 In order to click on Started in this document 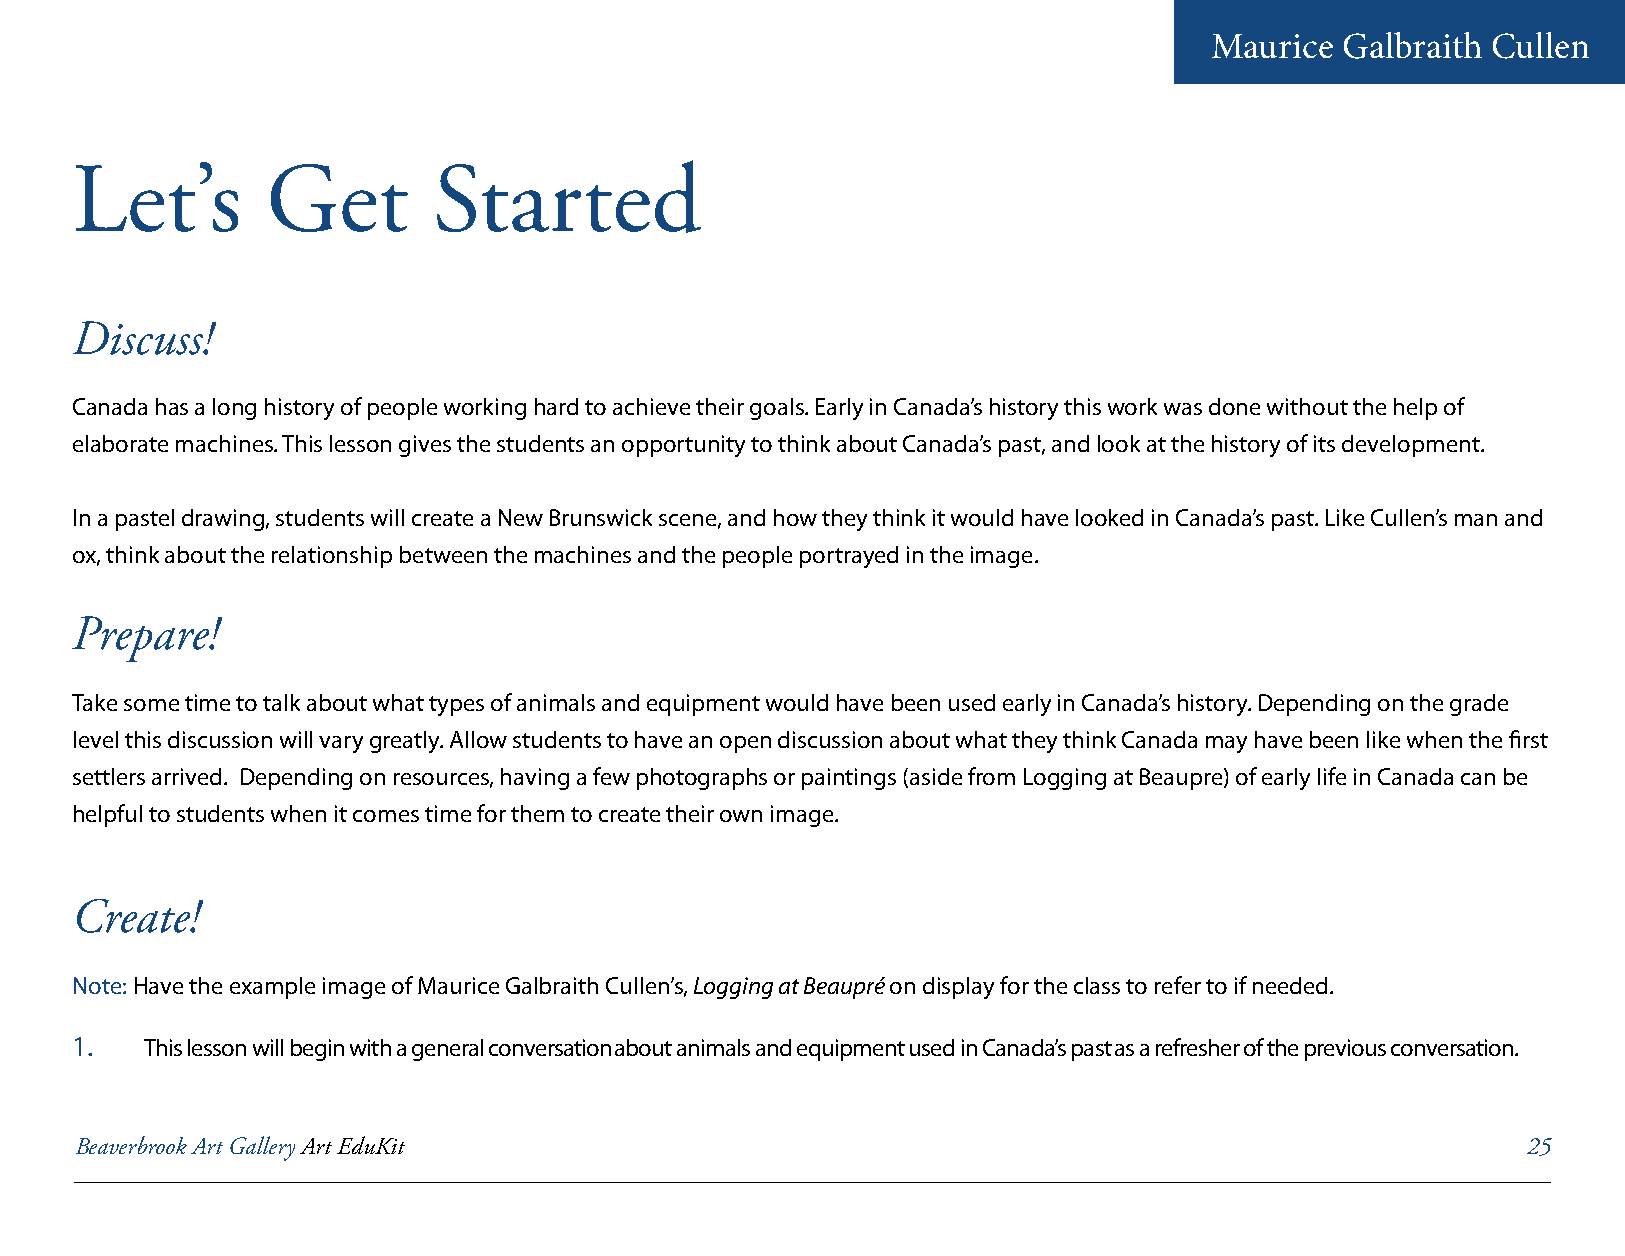, I will do `click(569, 196)`.
